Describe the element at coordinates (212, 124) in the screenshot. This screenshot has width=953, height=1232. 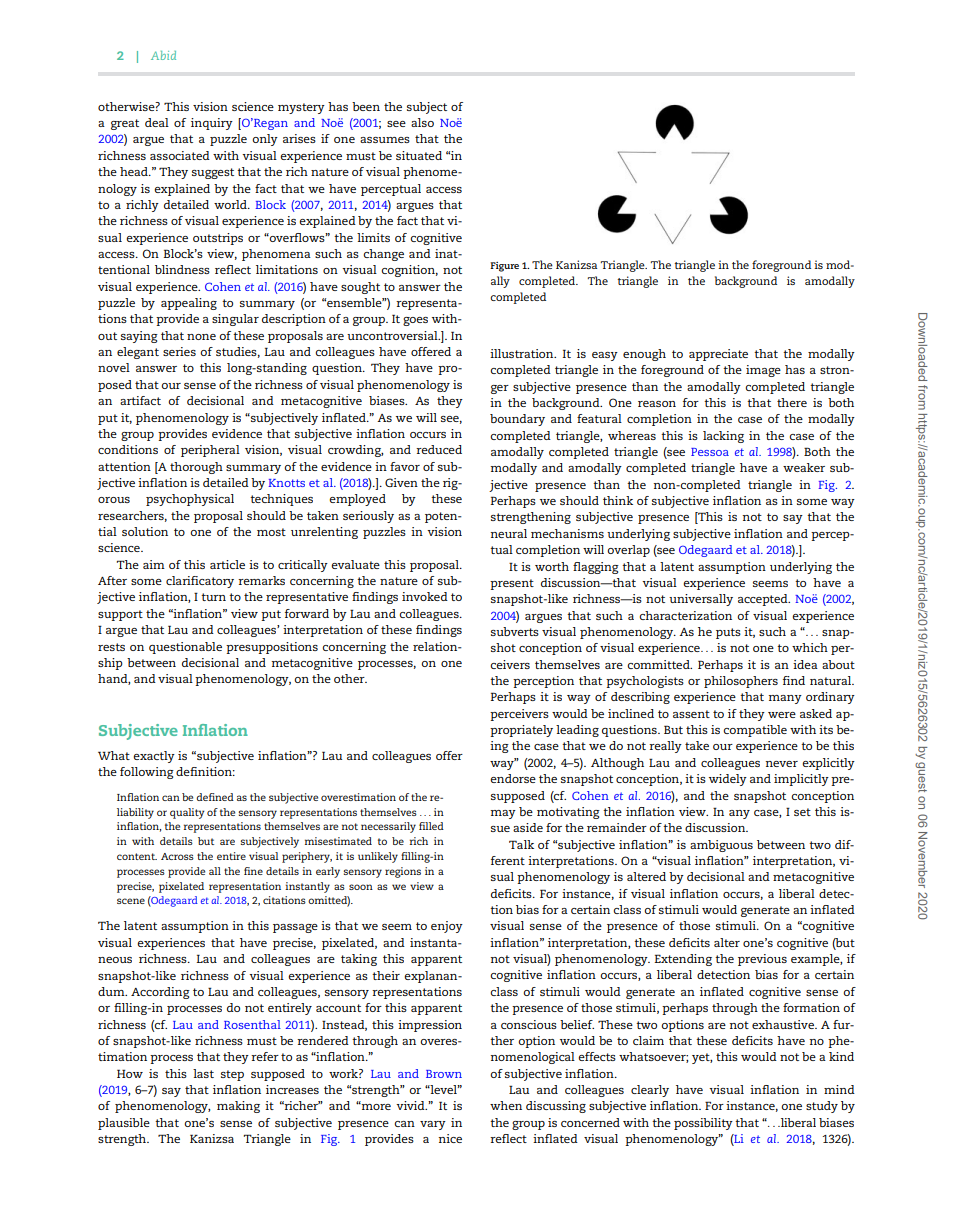
I see `inquiry` at that location.
